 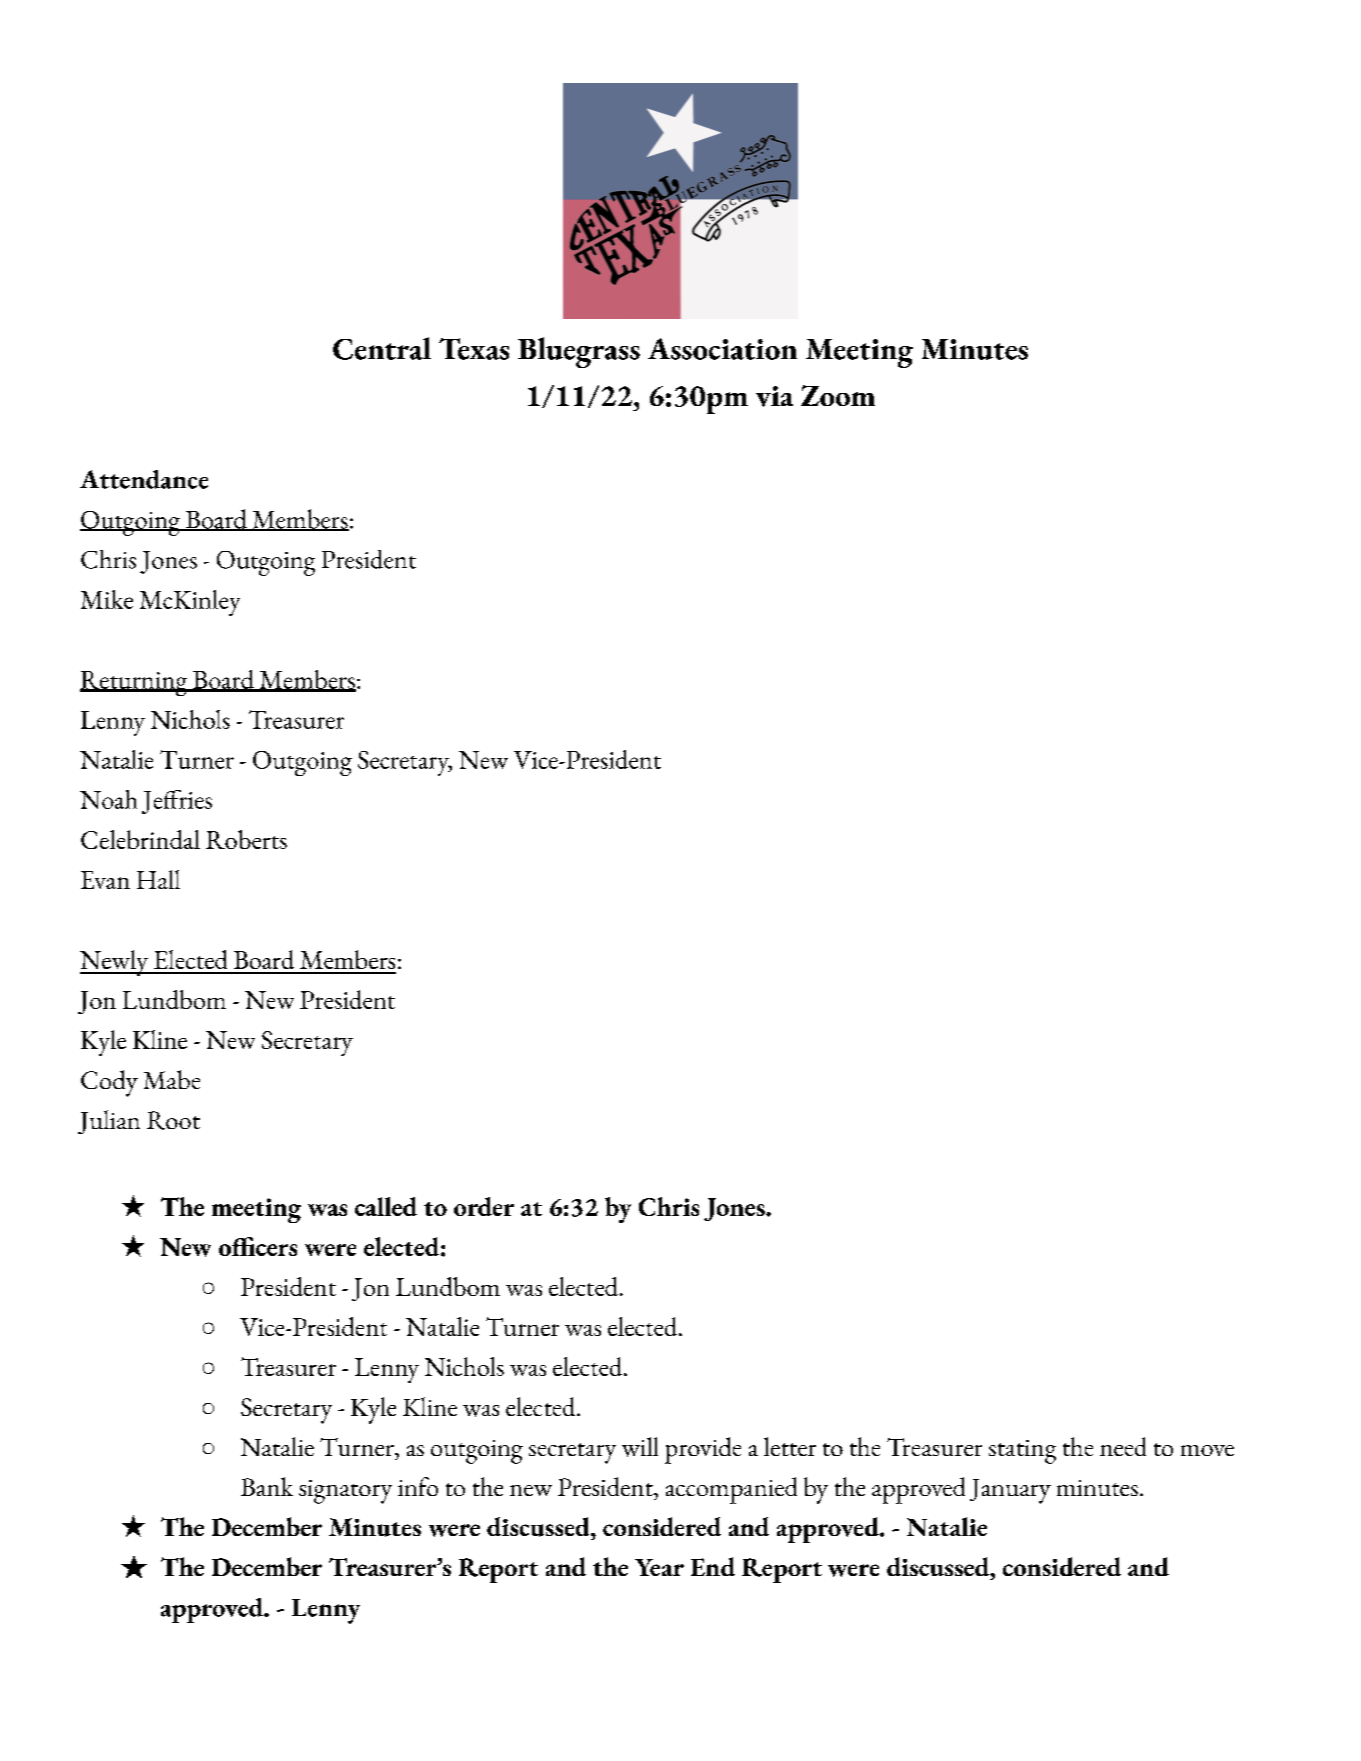 I want to click on Newly, so click(x=115, y=963).
